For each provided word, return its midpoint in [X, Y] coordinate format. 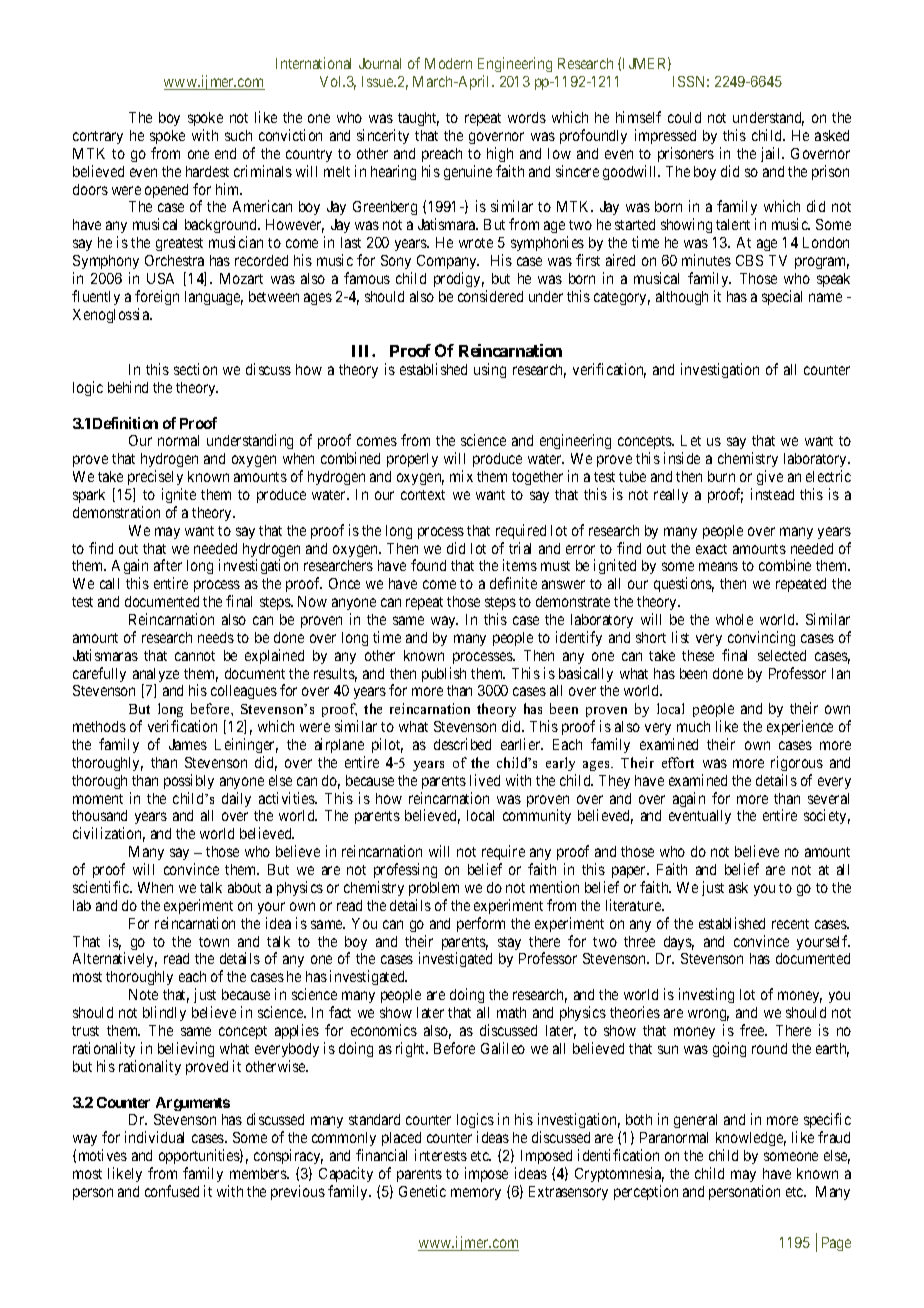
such [238, 135]
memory [476, 1194]
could [684, 117]
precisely [155, 479]
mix [461, 476]
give [770, 477]
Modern [448, 63]
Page [836, 1244]
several [828, 798]
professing [405, 870]
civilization [109, 834]
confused [172, 1191]
